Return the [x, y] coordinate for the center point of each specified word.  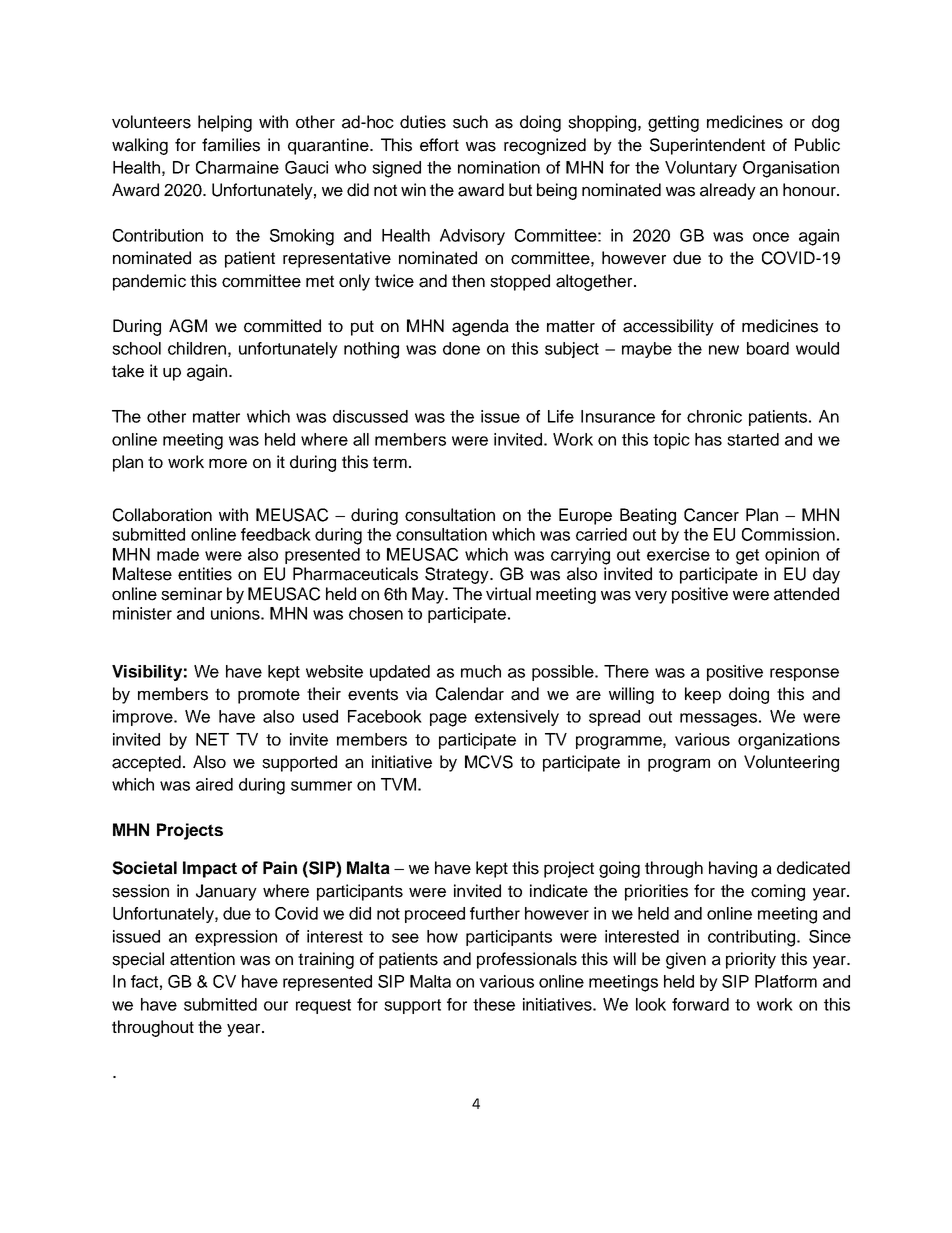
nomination [499, 167]
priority [751, 960]
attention [202, 959]
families [231, 145]
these [494, 1004]
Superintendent [707, 146]
